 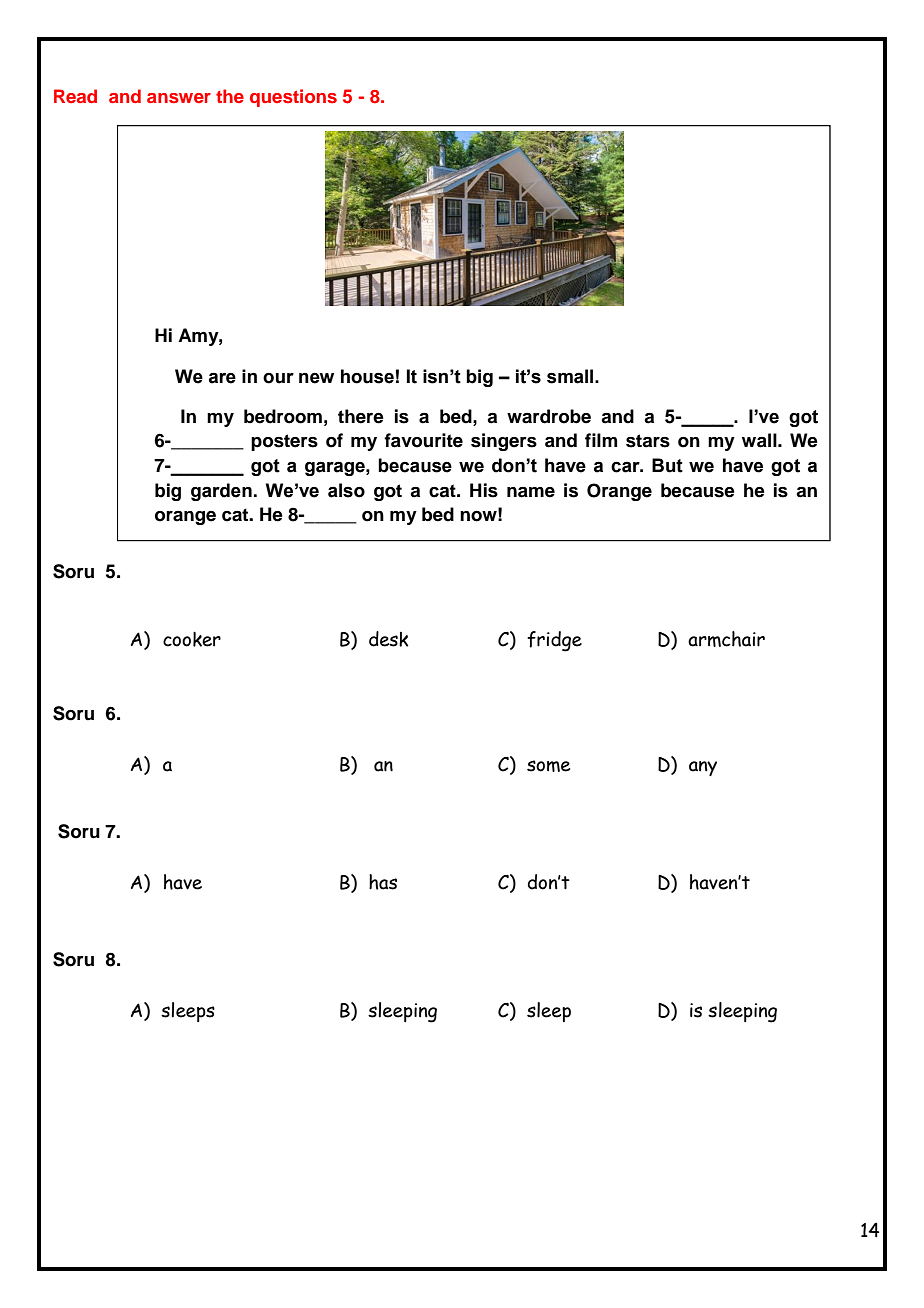 I want to click on also, so click(x=346, y=490).
